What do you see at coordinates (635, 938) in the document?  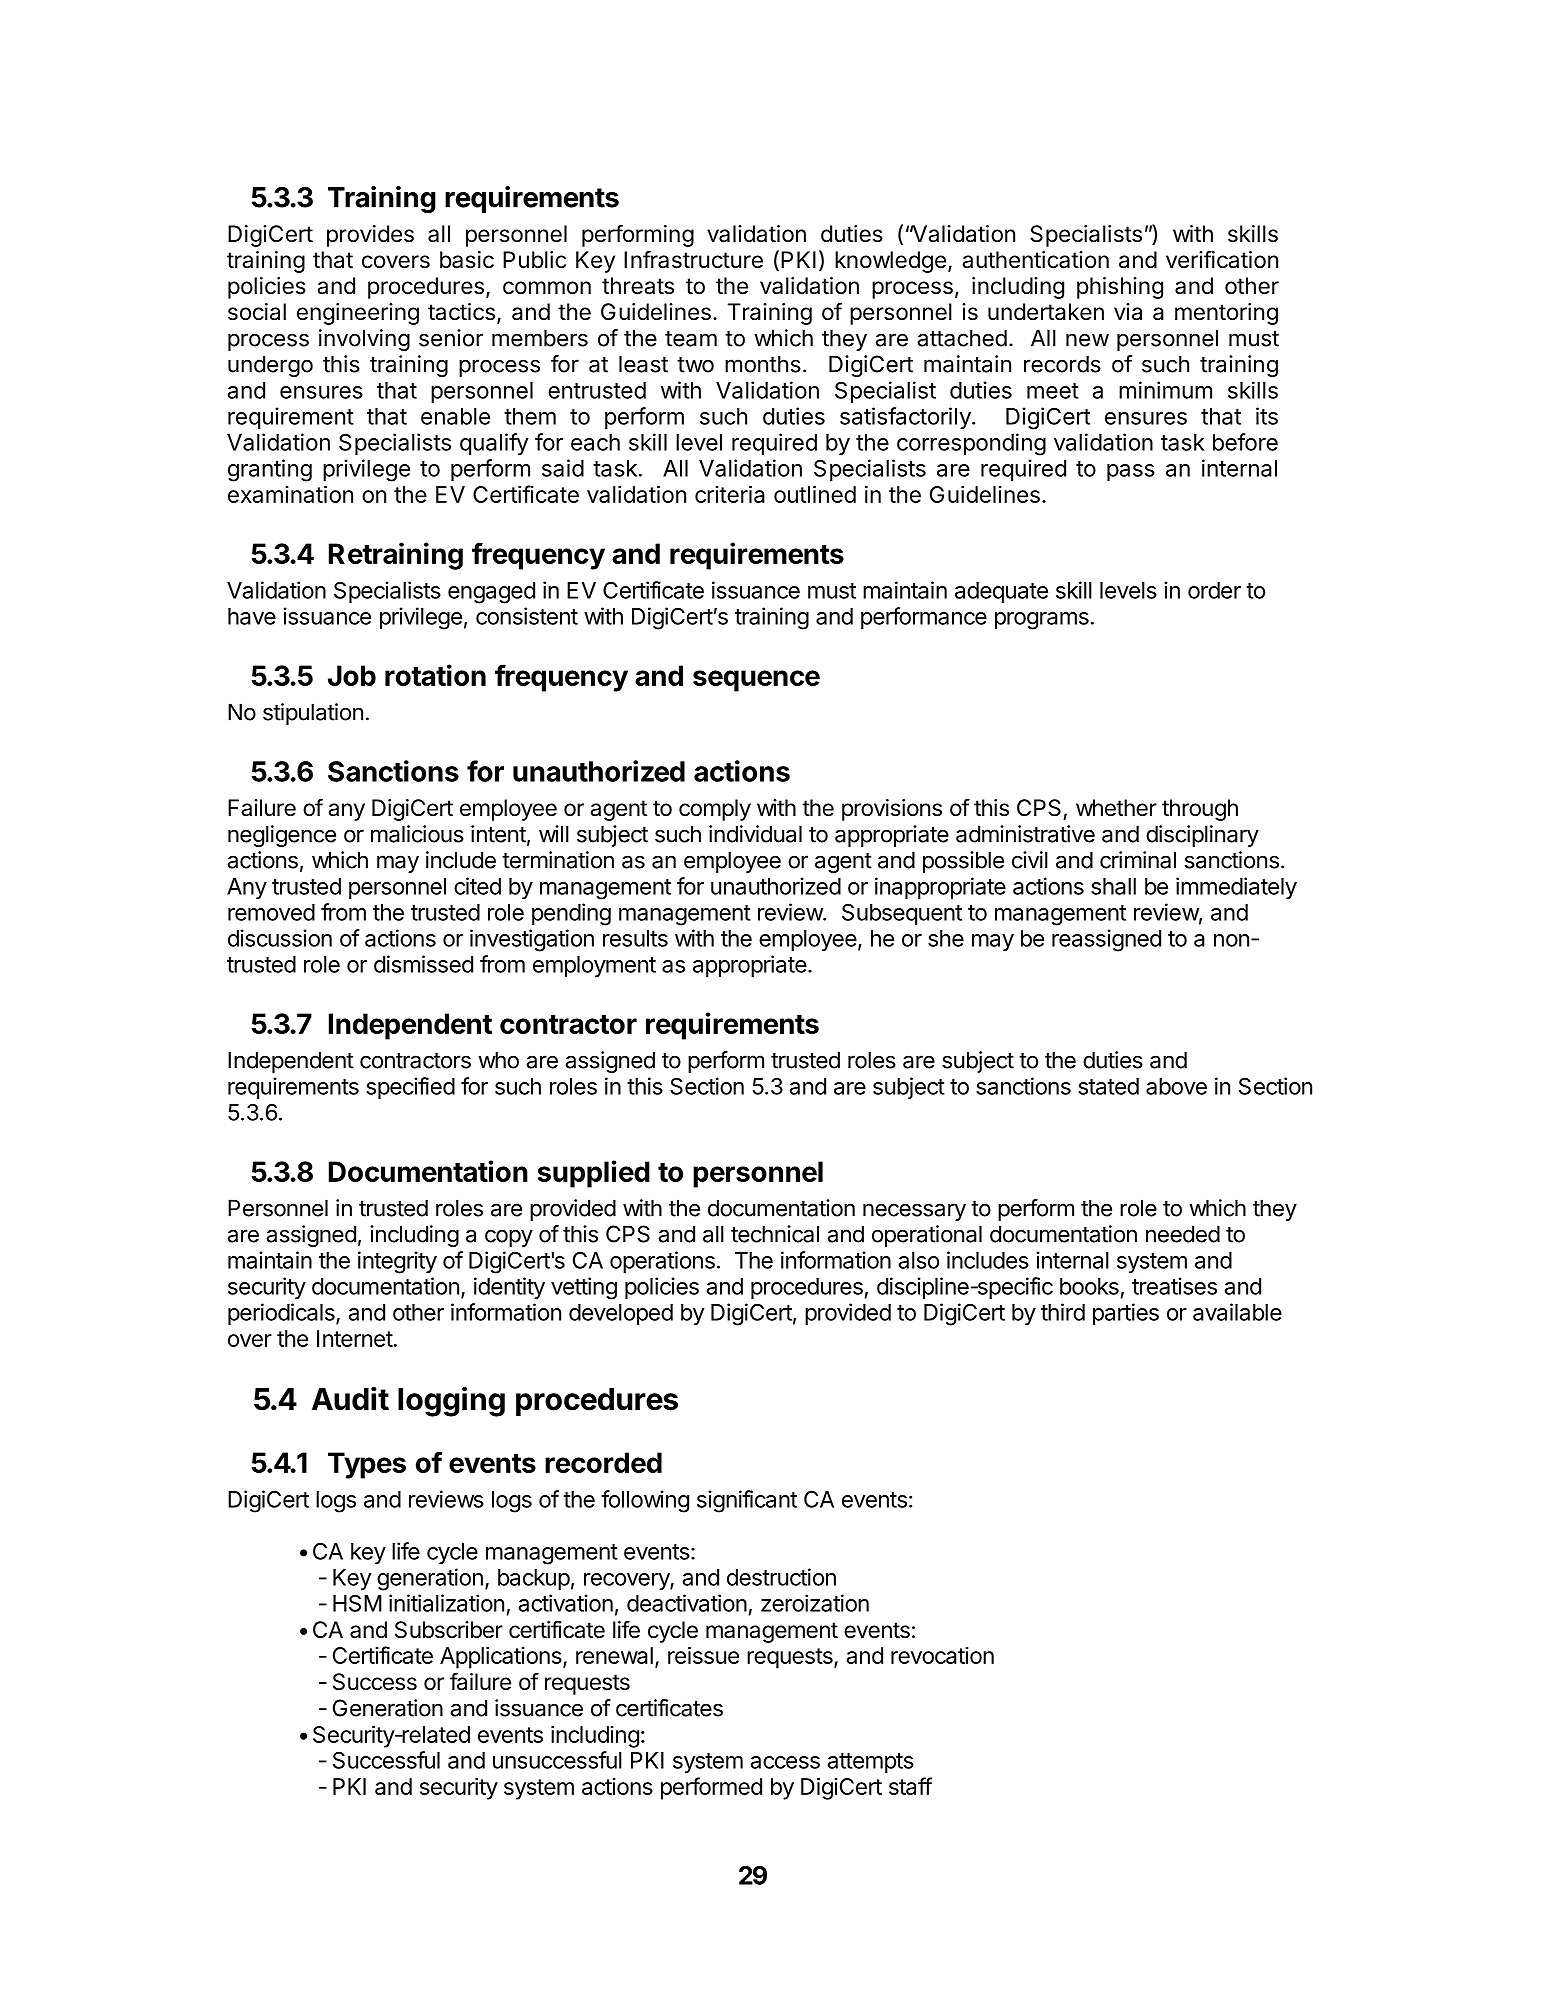 I see `results` at bounding box center [635, 938].
